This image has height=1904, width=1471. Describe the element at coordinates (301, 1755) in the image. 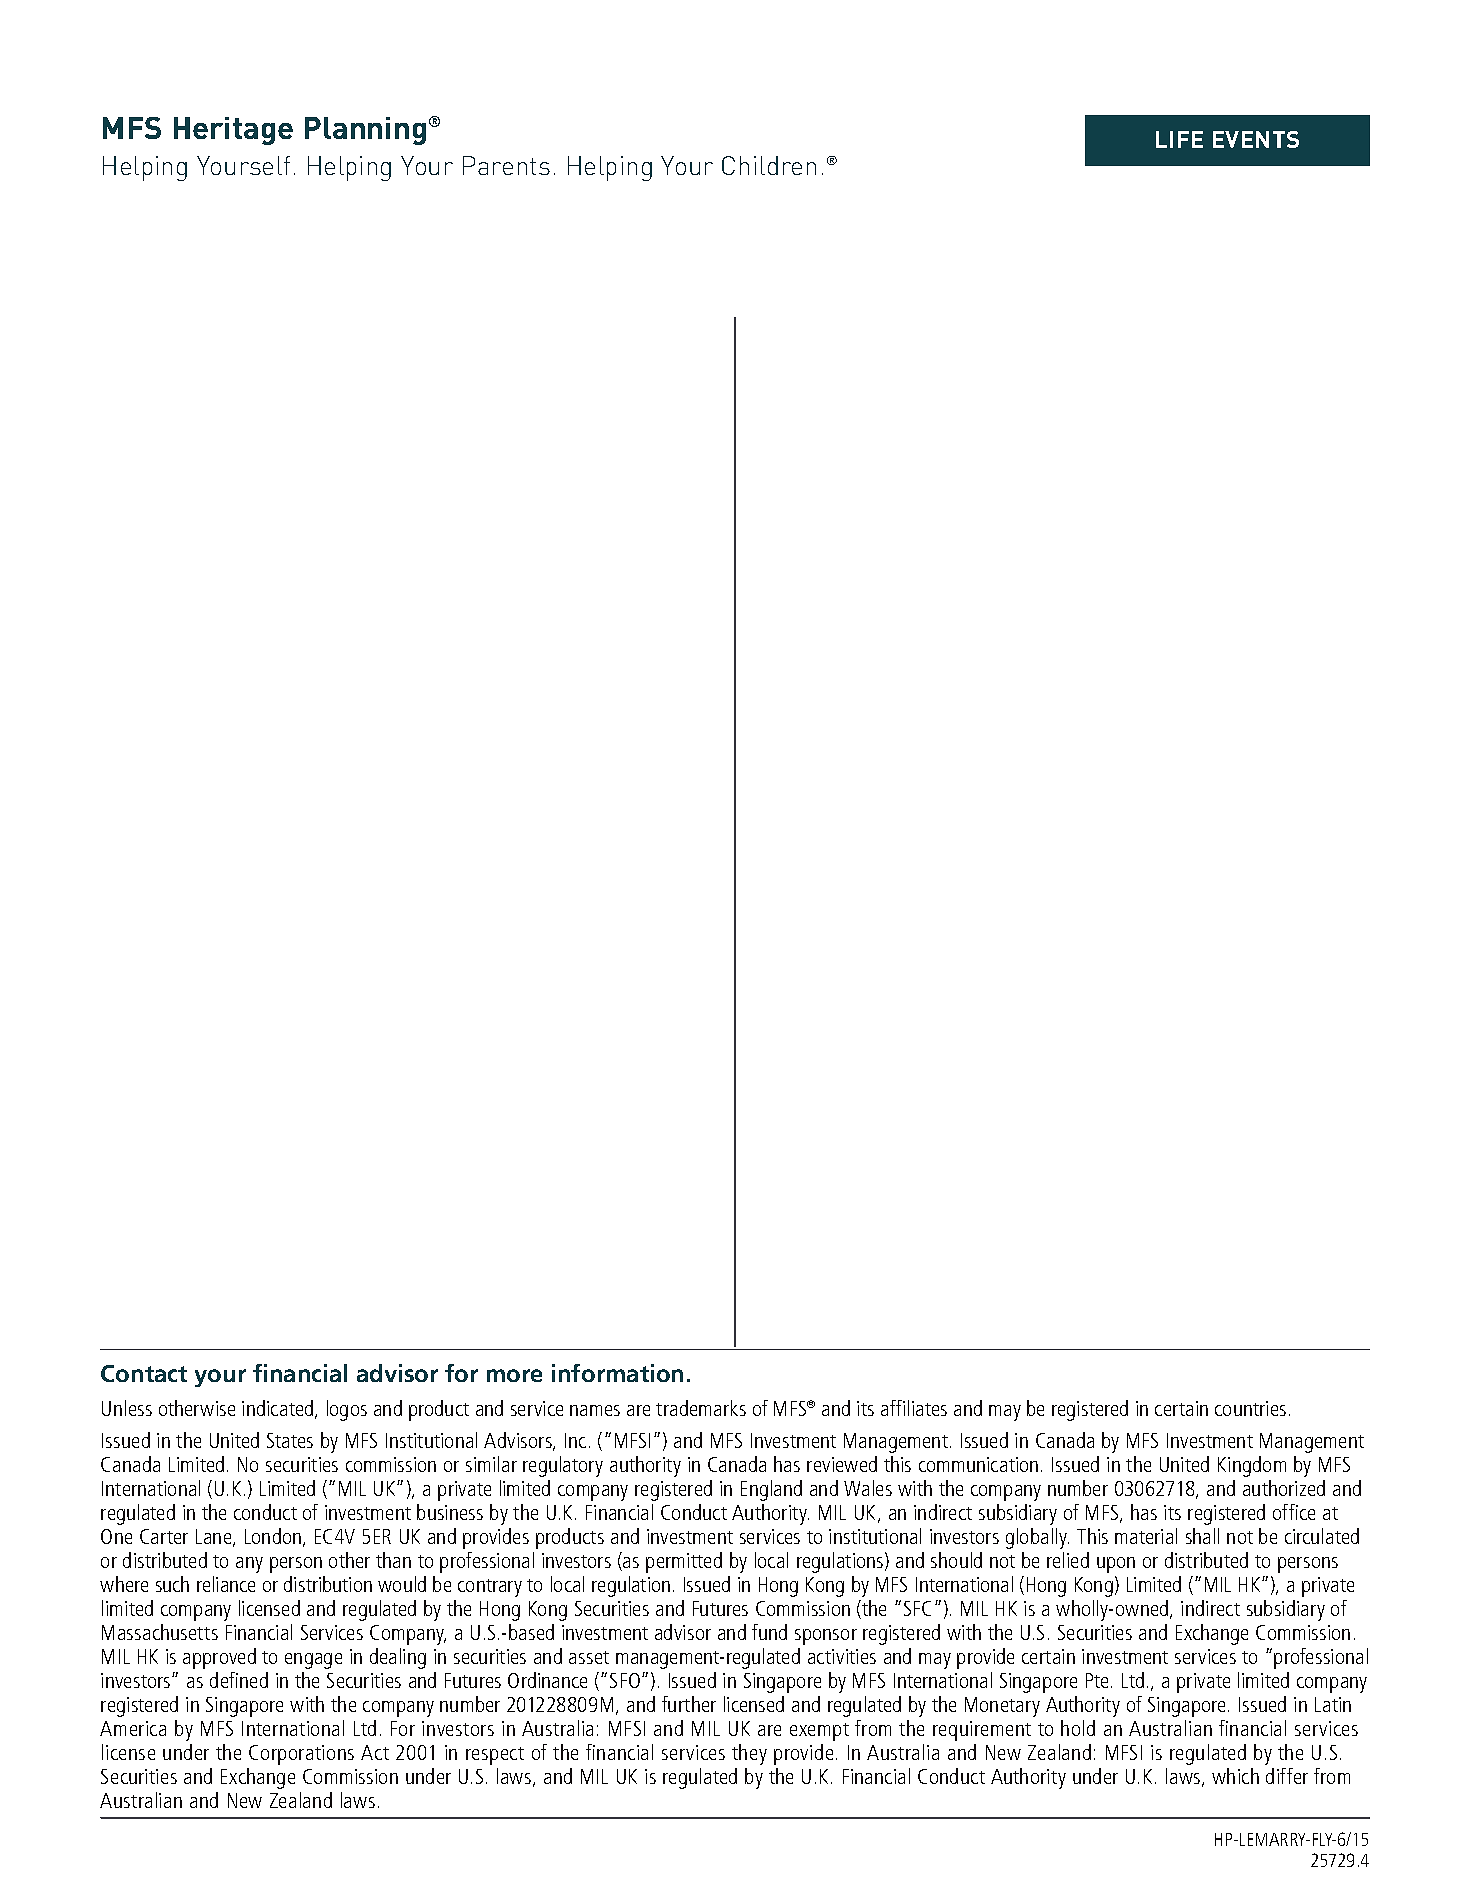

I see `Corporations` at that location.
